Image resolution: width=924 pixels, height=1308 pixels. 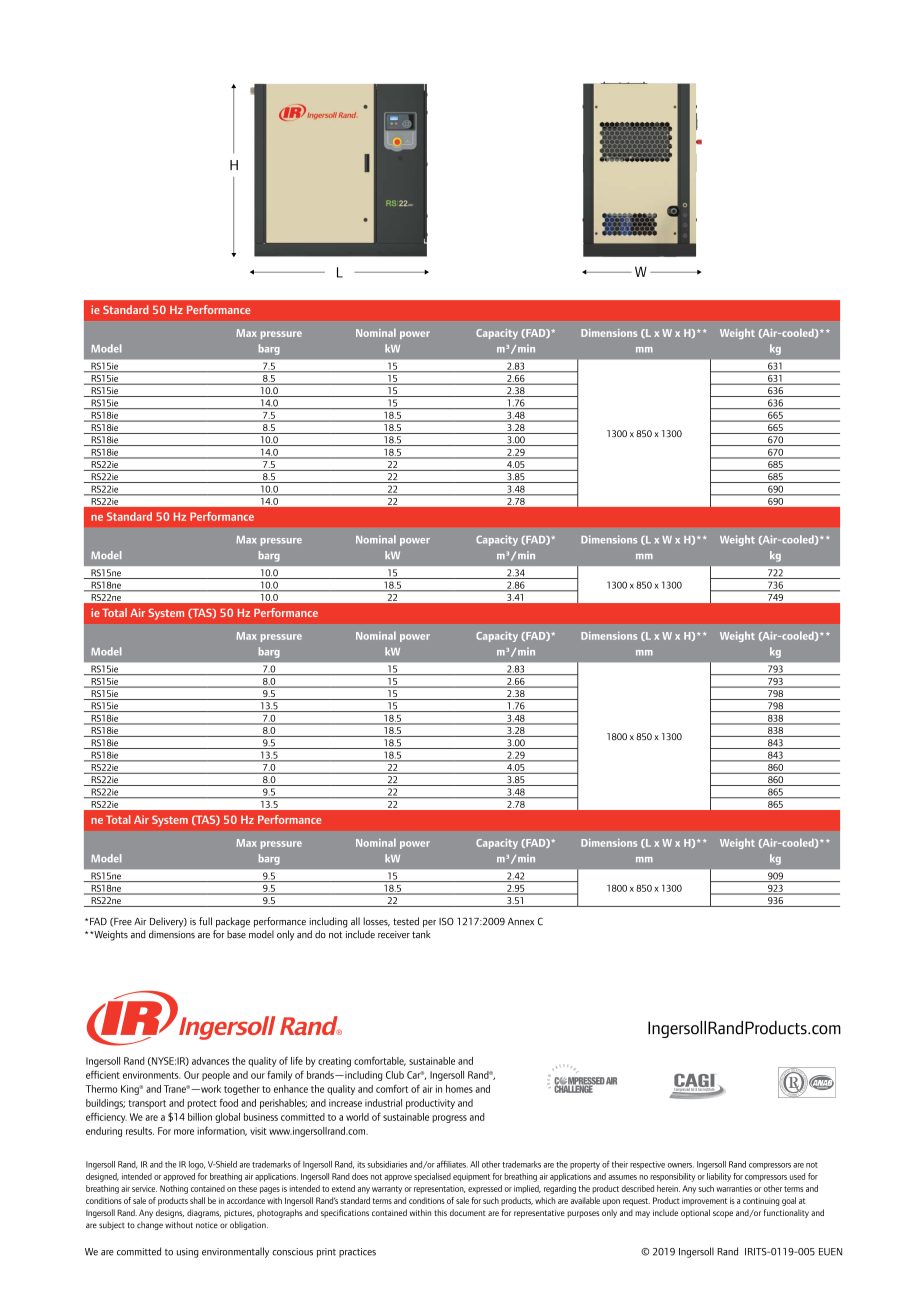 What do you see at coordinates (680, 1165) in the screenshot?
I see `owners` at bounding box center [680, 1165].
